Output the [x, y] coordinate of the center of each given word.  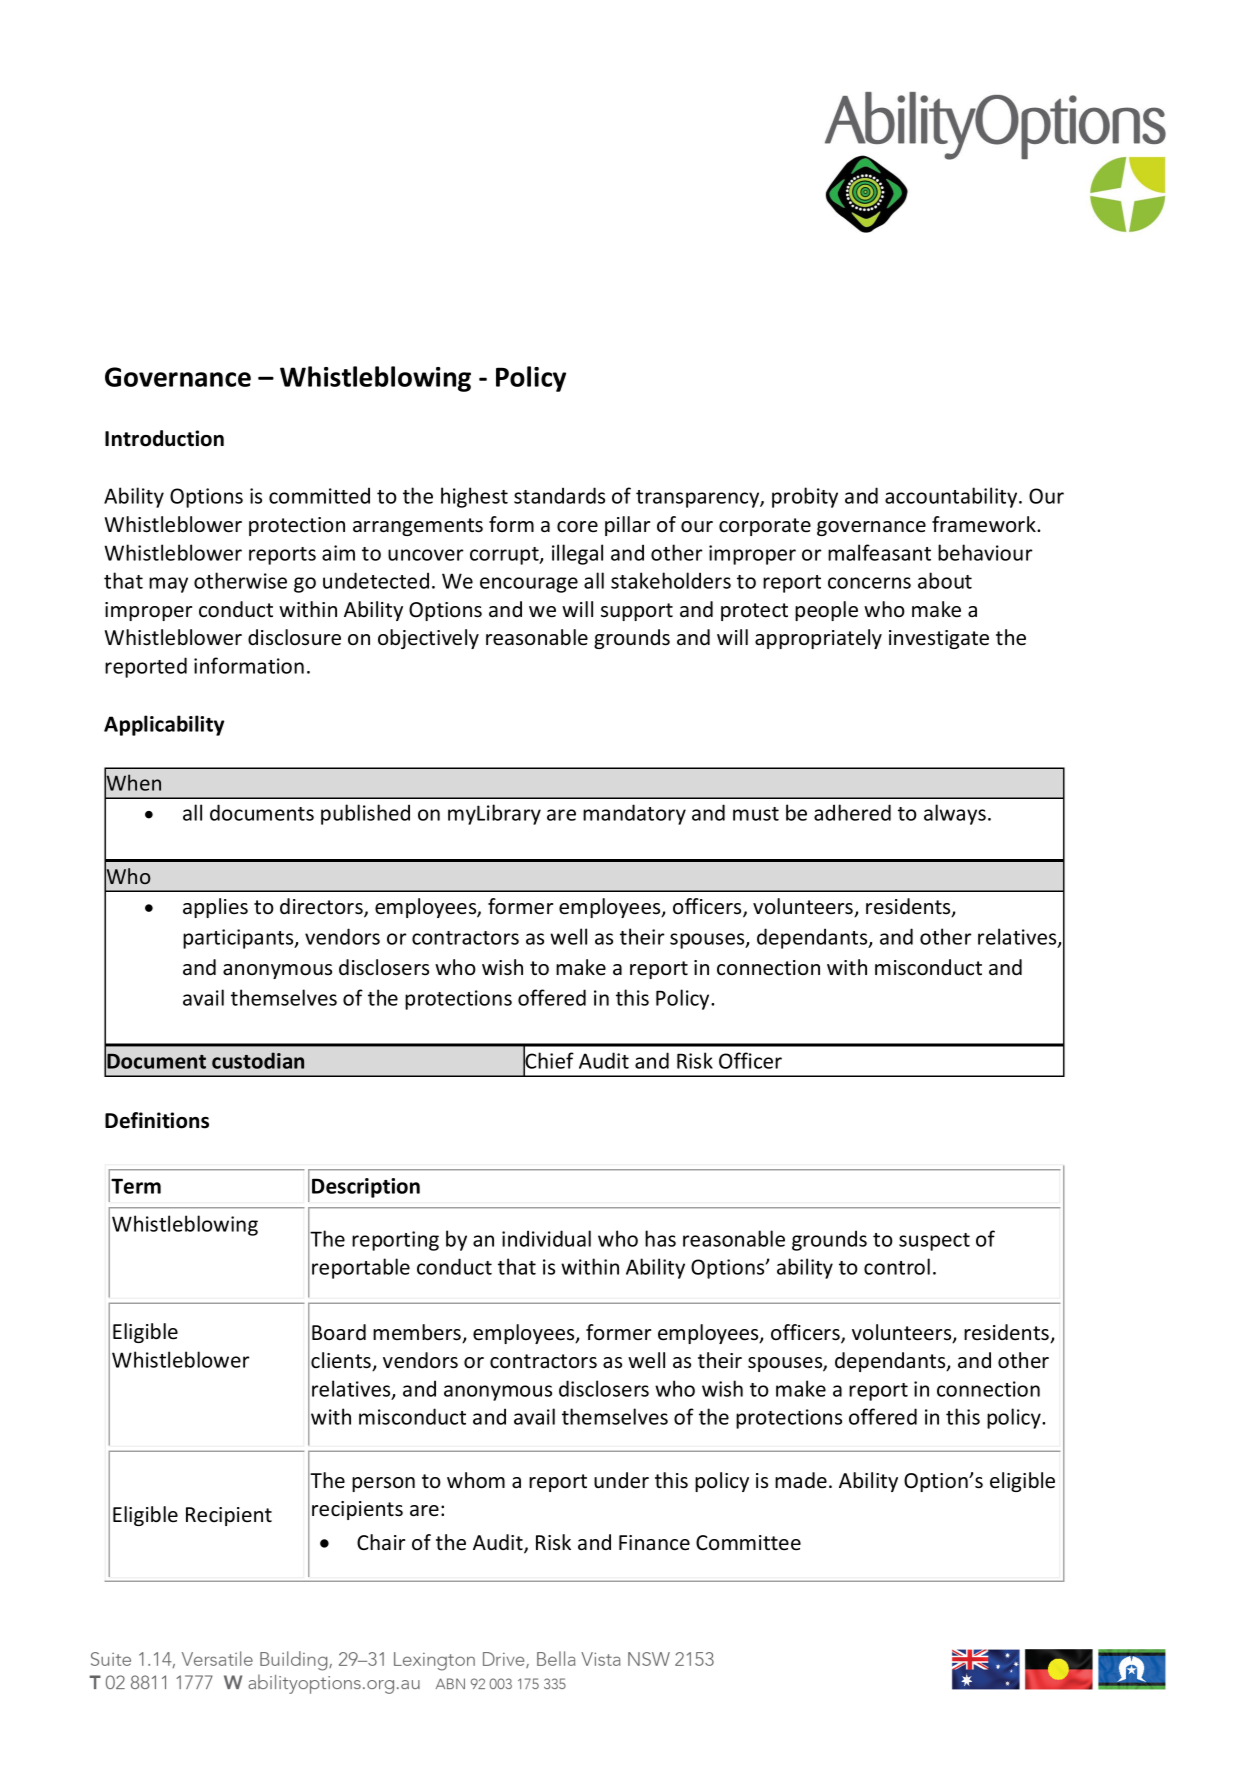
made [801, 1480]
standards [559, 495]
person [383, 1484]
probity [805, 497]
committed [319, 495]
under [621, 1480]
